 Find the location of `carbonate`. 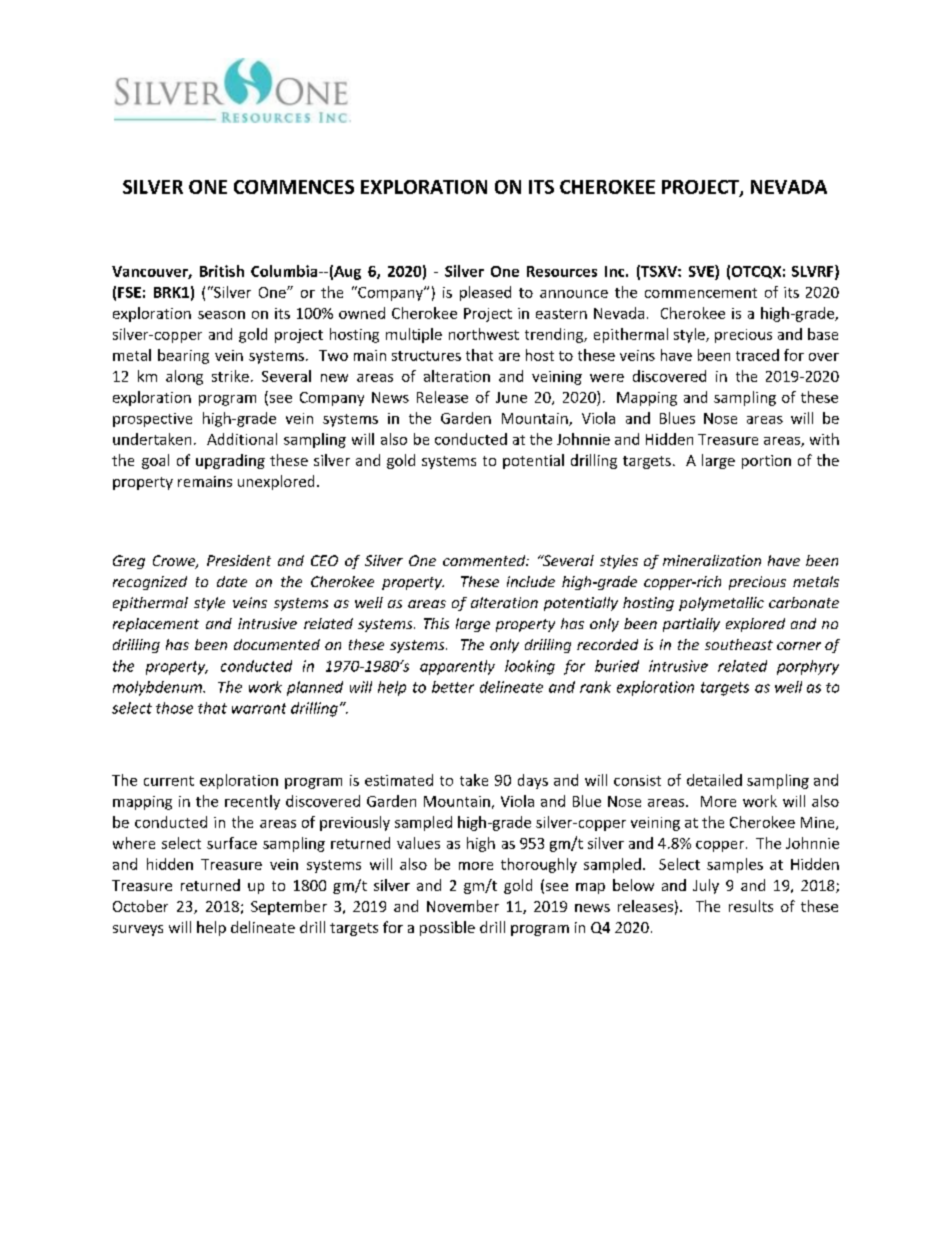

carbonate is located at coordinates (804, 602).
